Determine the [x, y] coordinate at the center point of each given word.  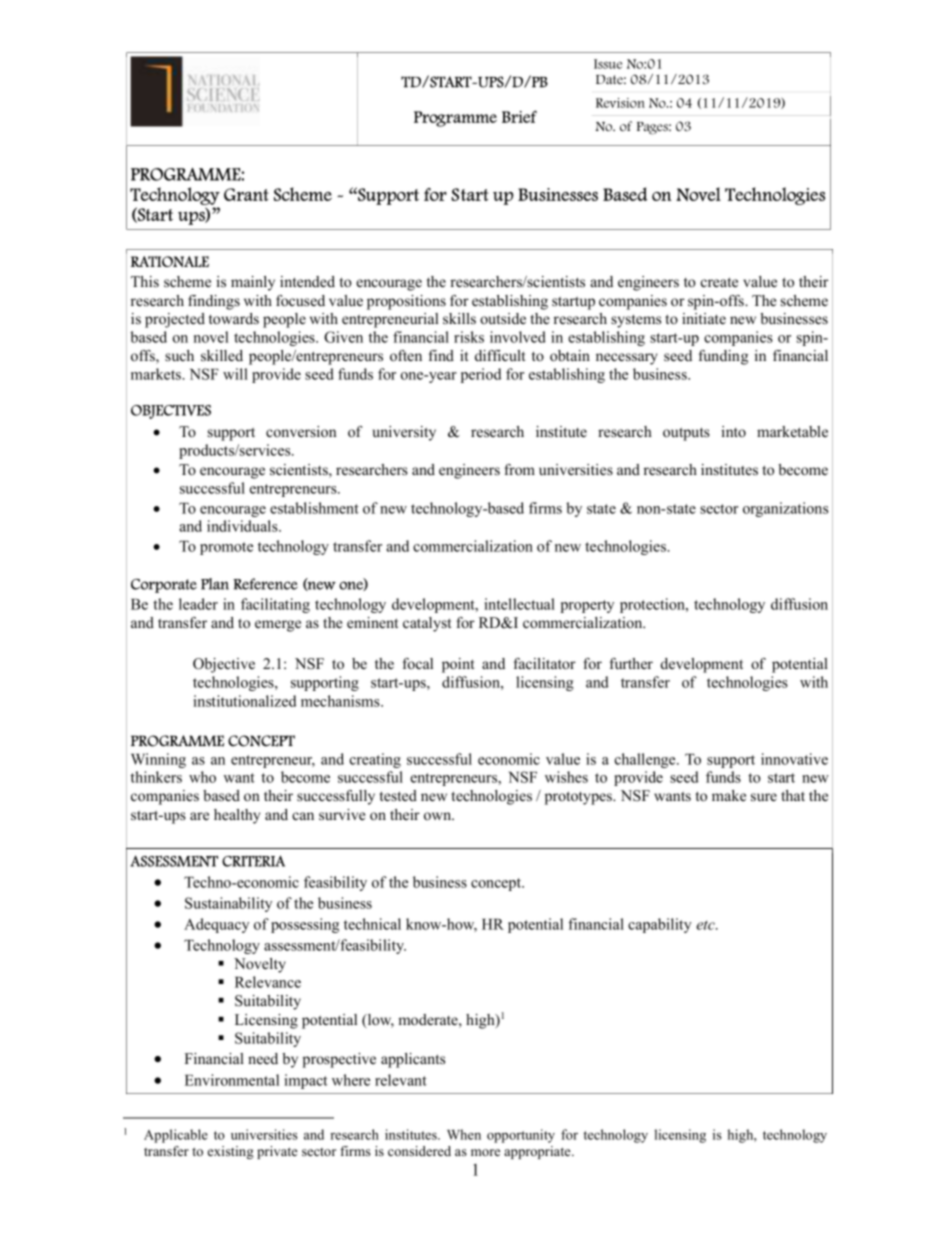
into [733, 431]
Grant [246, 194]
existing [231, 1152]
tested [398, 796]
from [519, 469]
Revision [620, 103]
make [729, 795]
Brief [519, 116]
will [235, 374]
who [202, 777]
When [464, 1134]
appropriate [538, 1152]
